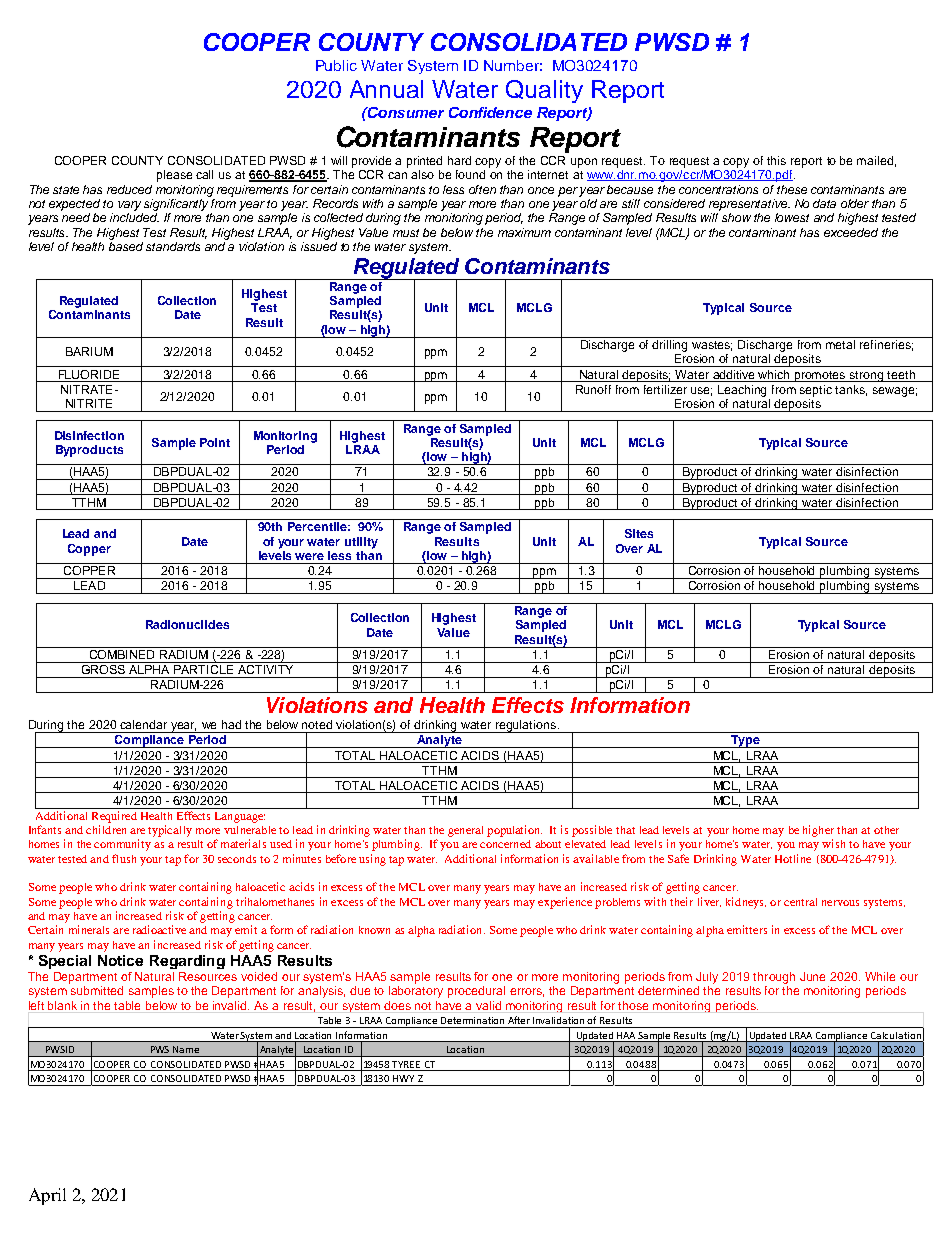  What do you see at coordinates (526, 726) in the screenshot?
I see `regulations` at bounding box center [526, 726].
